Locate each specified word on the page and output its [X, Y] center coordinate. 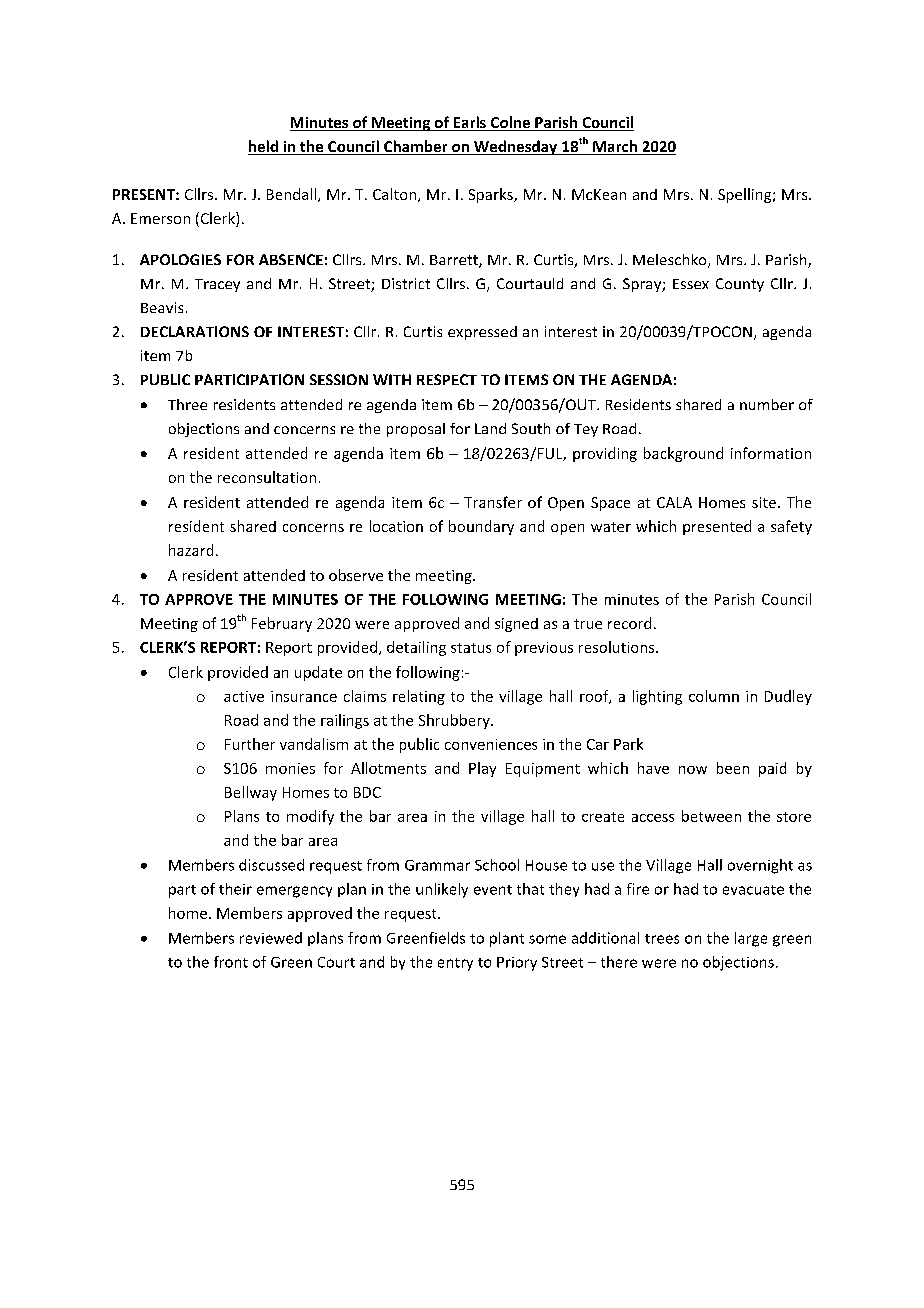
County [740, 285]
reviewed [271, 938]
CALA [674, 502]
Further [250, 744]
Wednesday [515, 147]
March [615, 147]
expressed [482, 333]
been [733, 768]
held [264, 147]
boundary [481, 527]
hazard [191, 550]
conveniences [491, 744]
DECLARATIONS [195, 331]
